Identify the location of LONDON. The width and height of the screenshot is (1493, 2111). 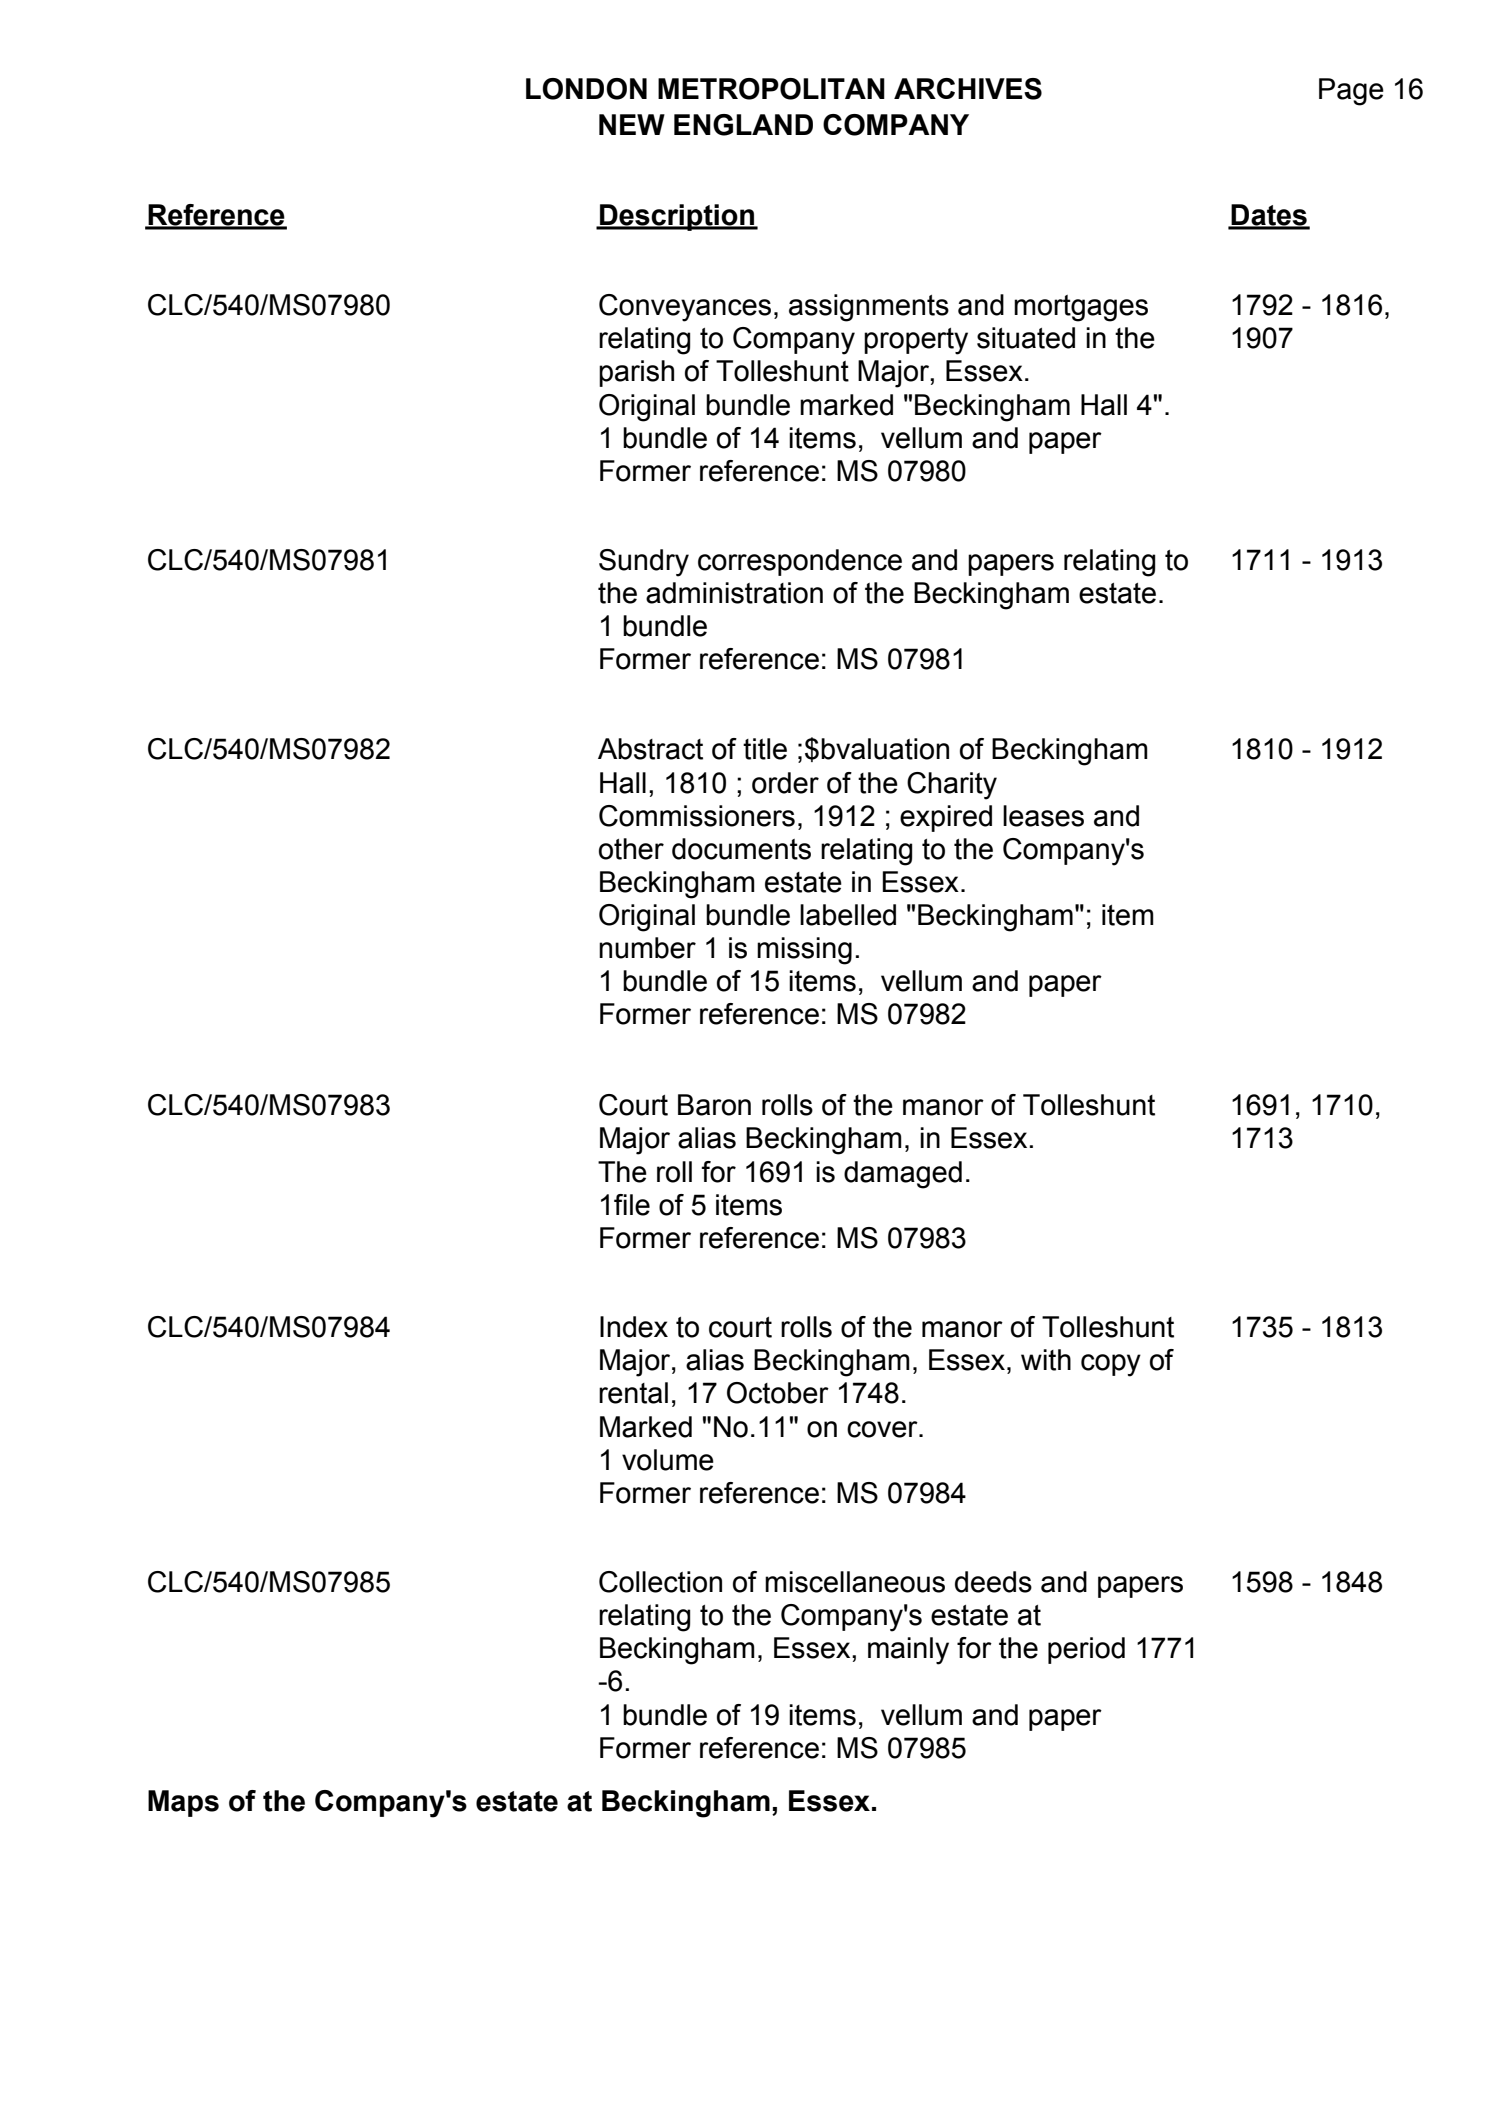
(586, 89).
